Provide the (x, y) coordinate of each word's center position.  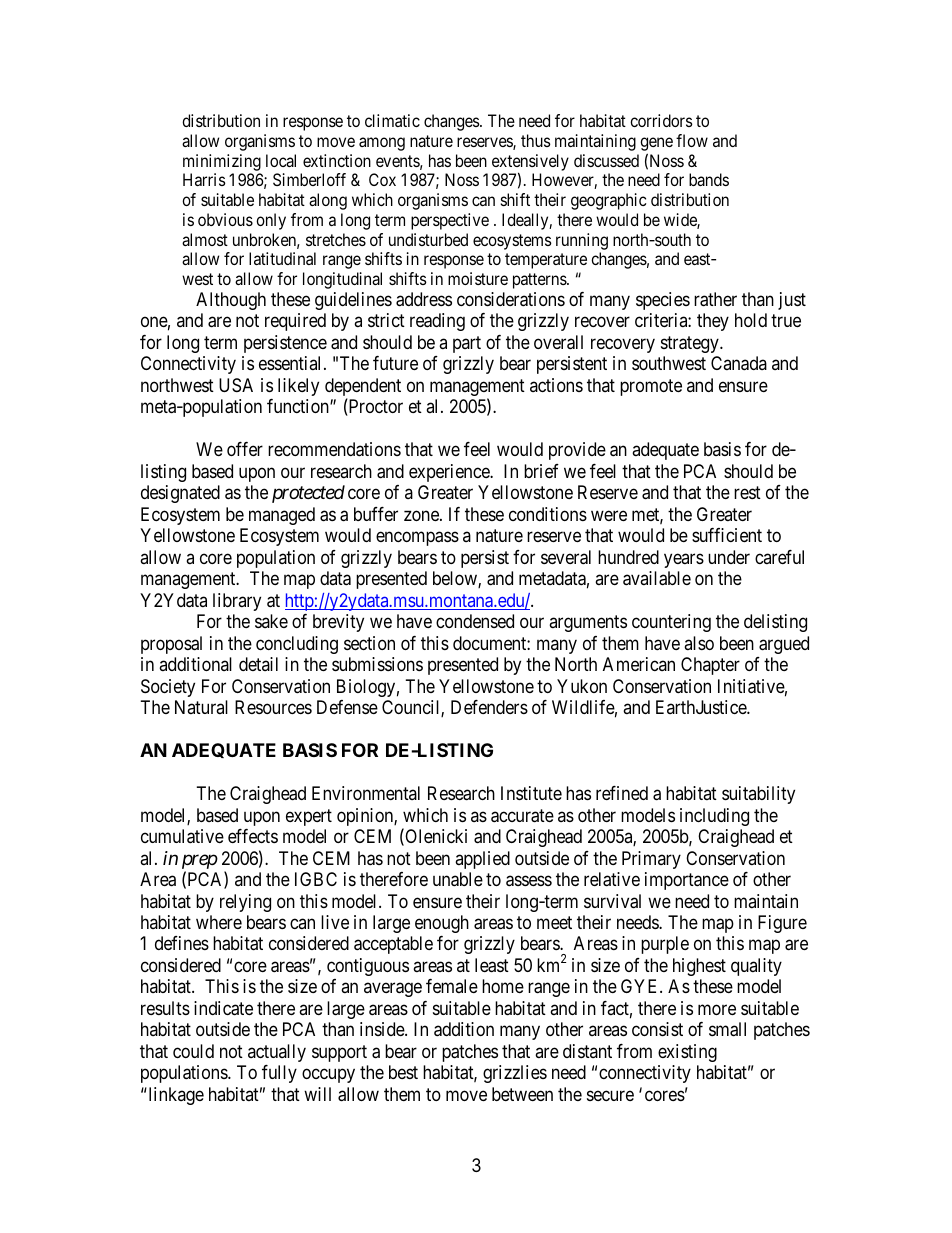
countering (671, 623)
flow (692, 140)
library (237, 602)
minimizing (222, 162)
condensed (475, 621)
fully (279, 1074)
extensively (530, 163)
